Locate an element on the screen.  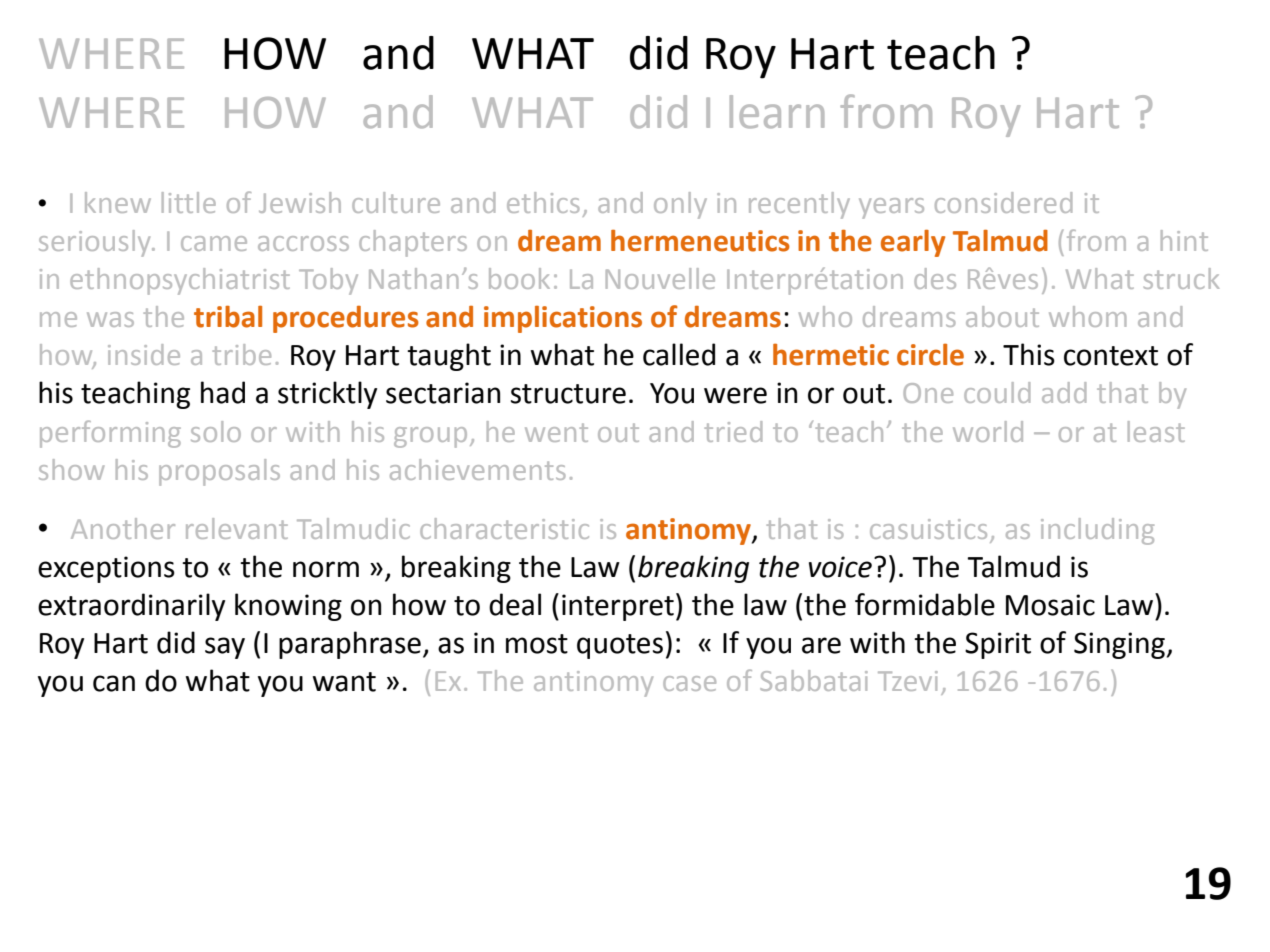
say is located at coordinates (225, 648).
